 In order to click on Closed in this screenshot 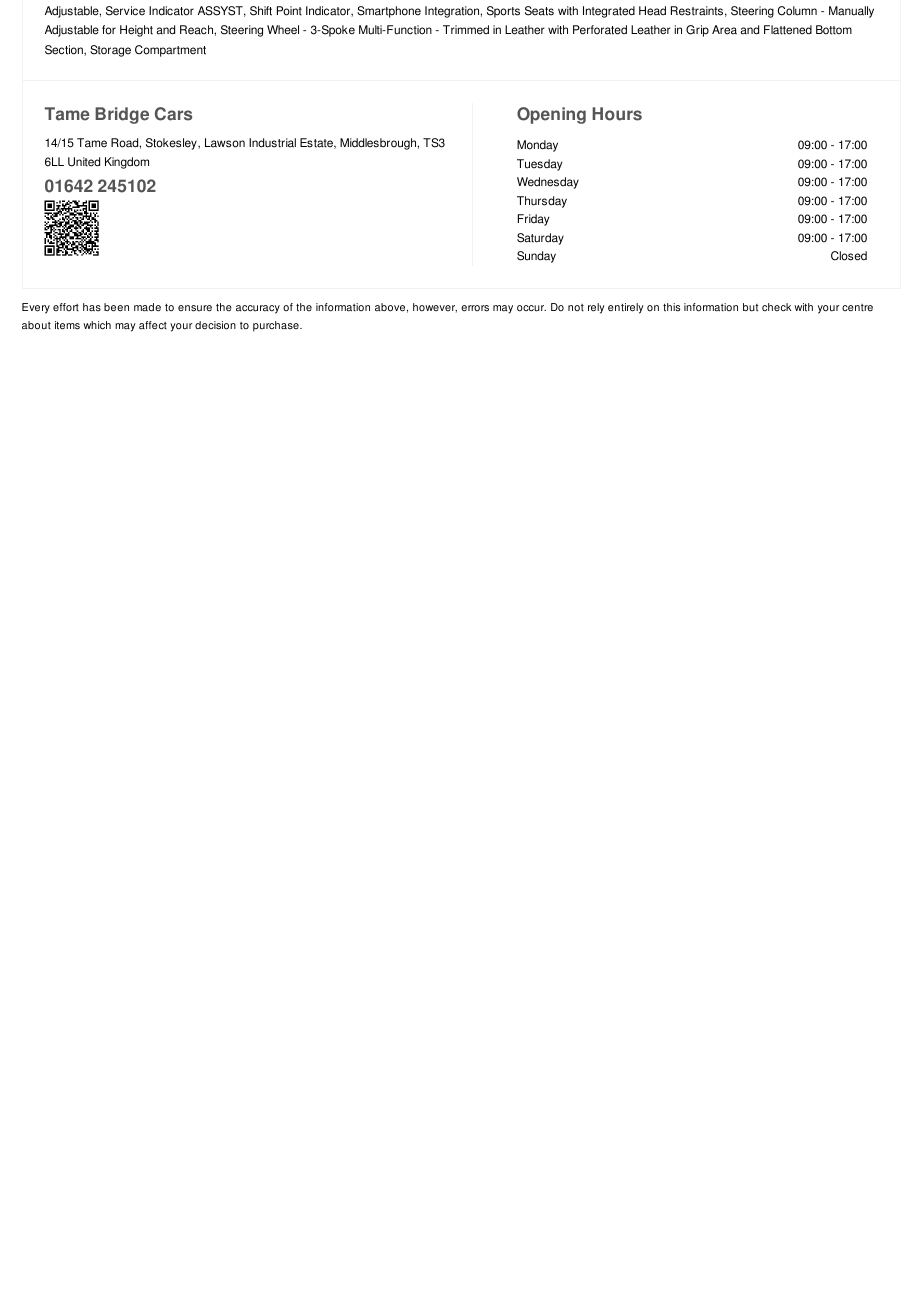, I will do `click(849, 256)`.
